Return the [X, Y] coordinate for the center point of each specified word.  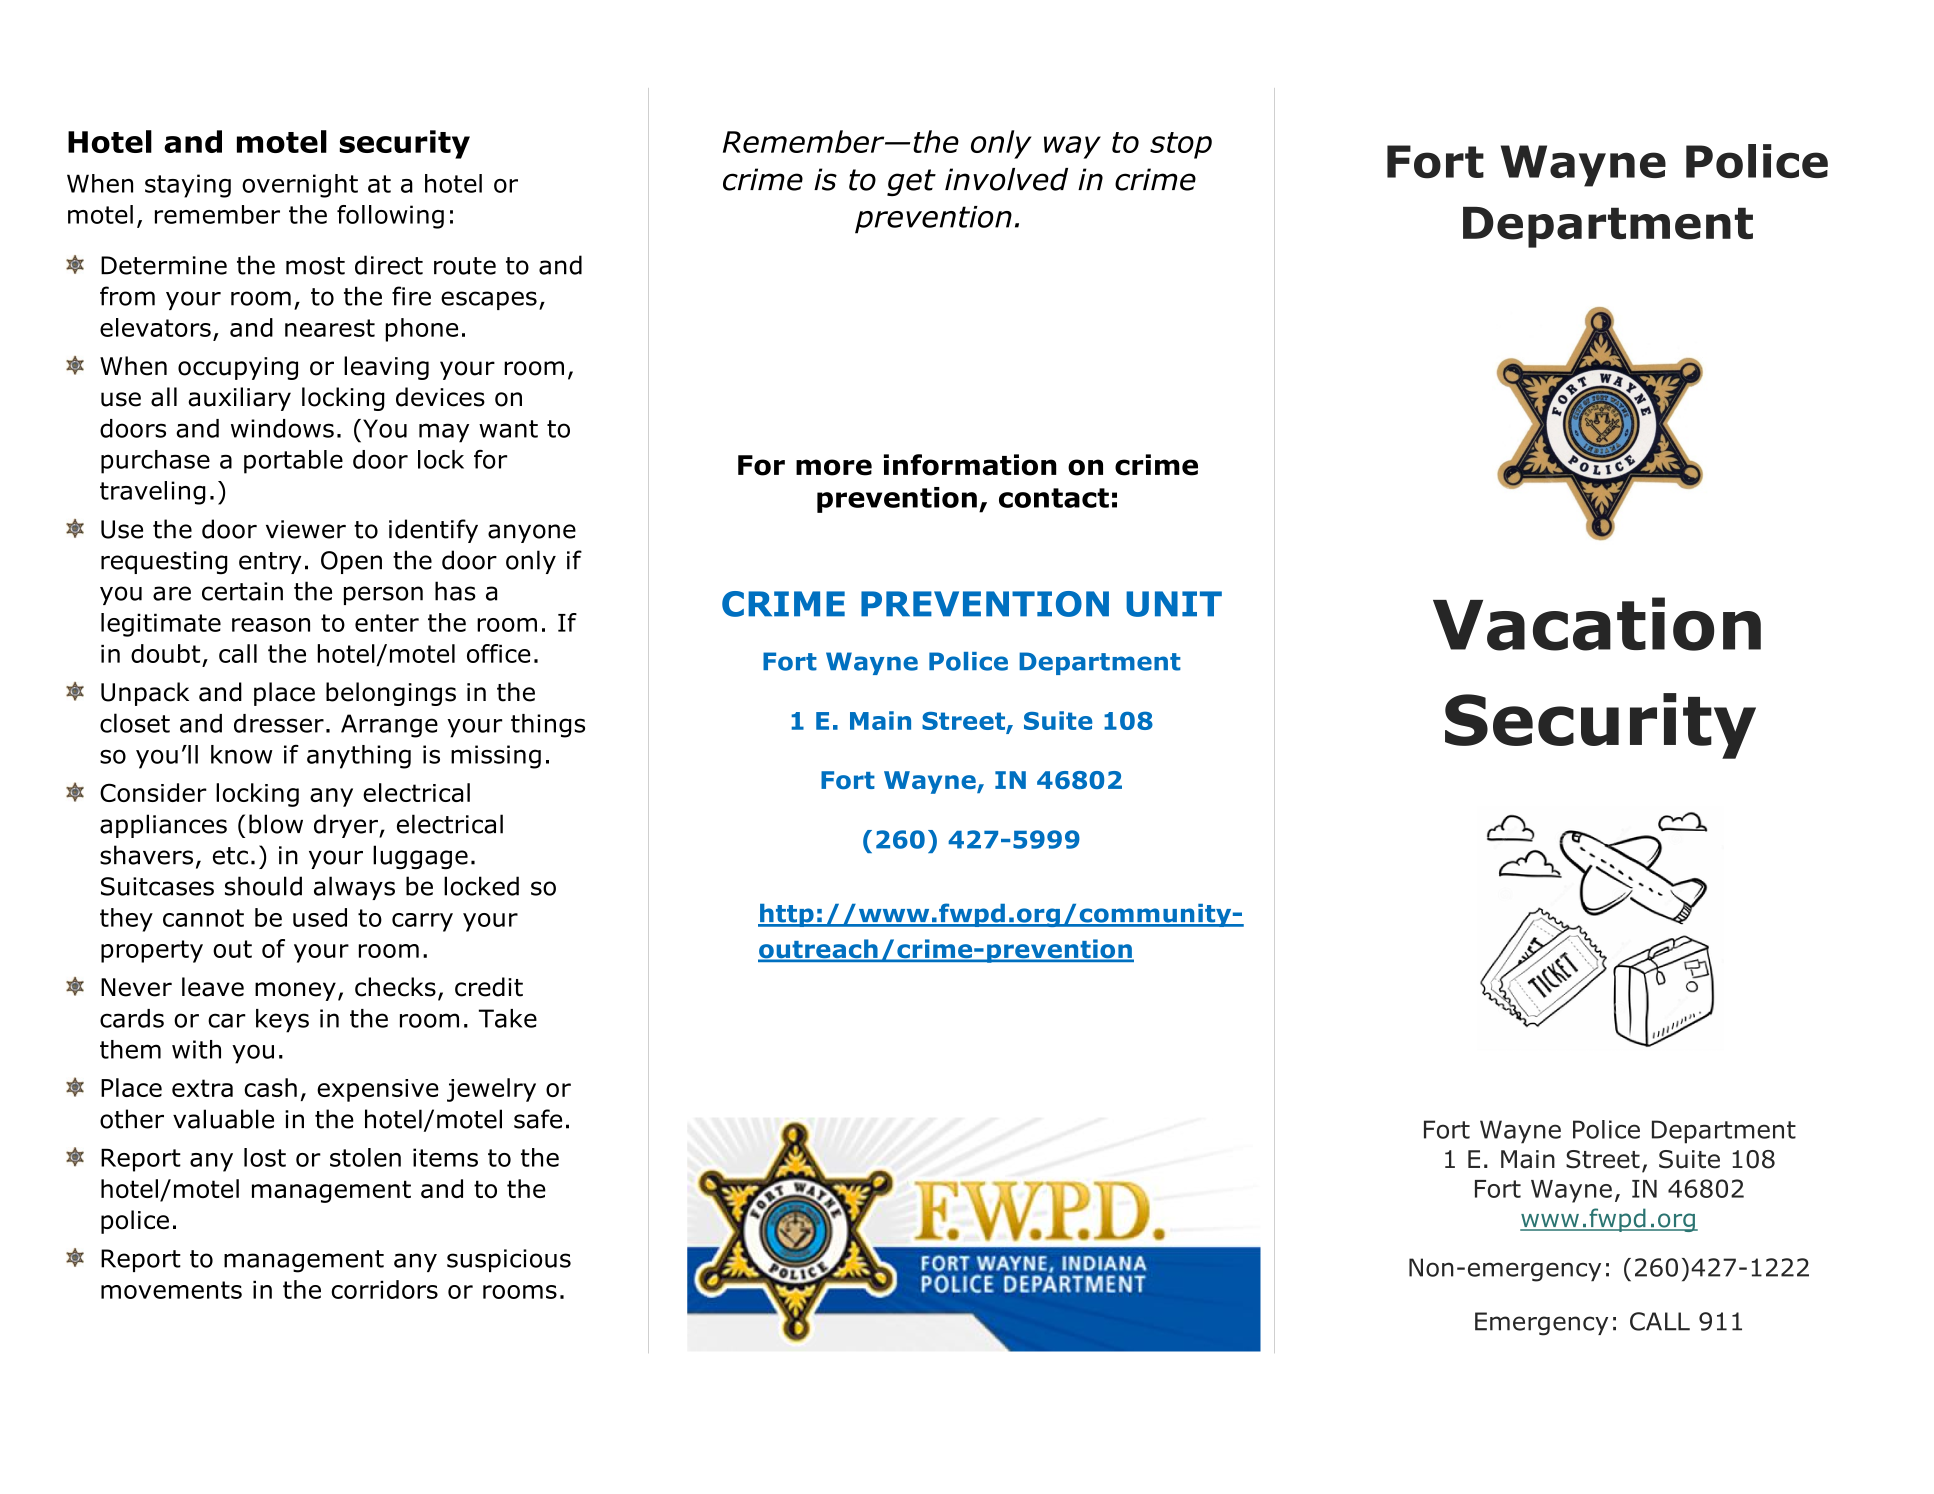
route [465, 266]
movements [171, 1290]
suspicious [509, 1260]
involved [1006, 179]
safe [538, 1119]
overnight [300, 186]
